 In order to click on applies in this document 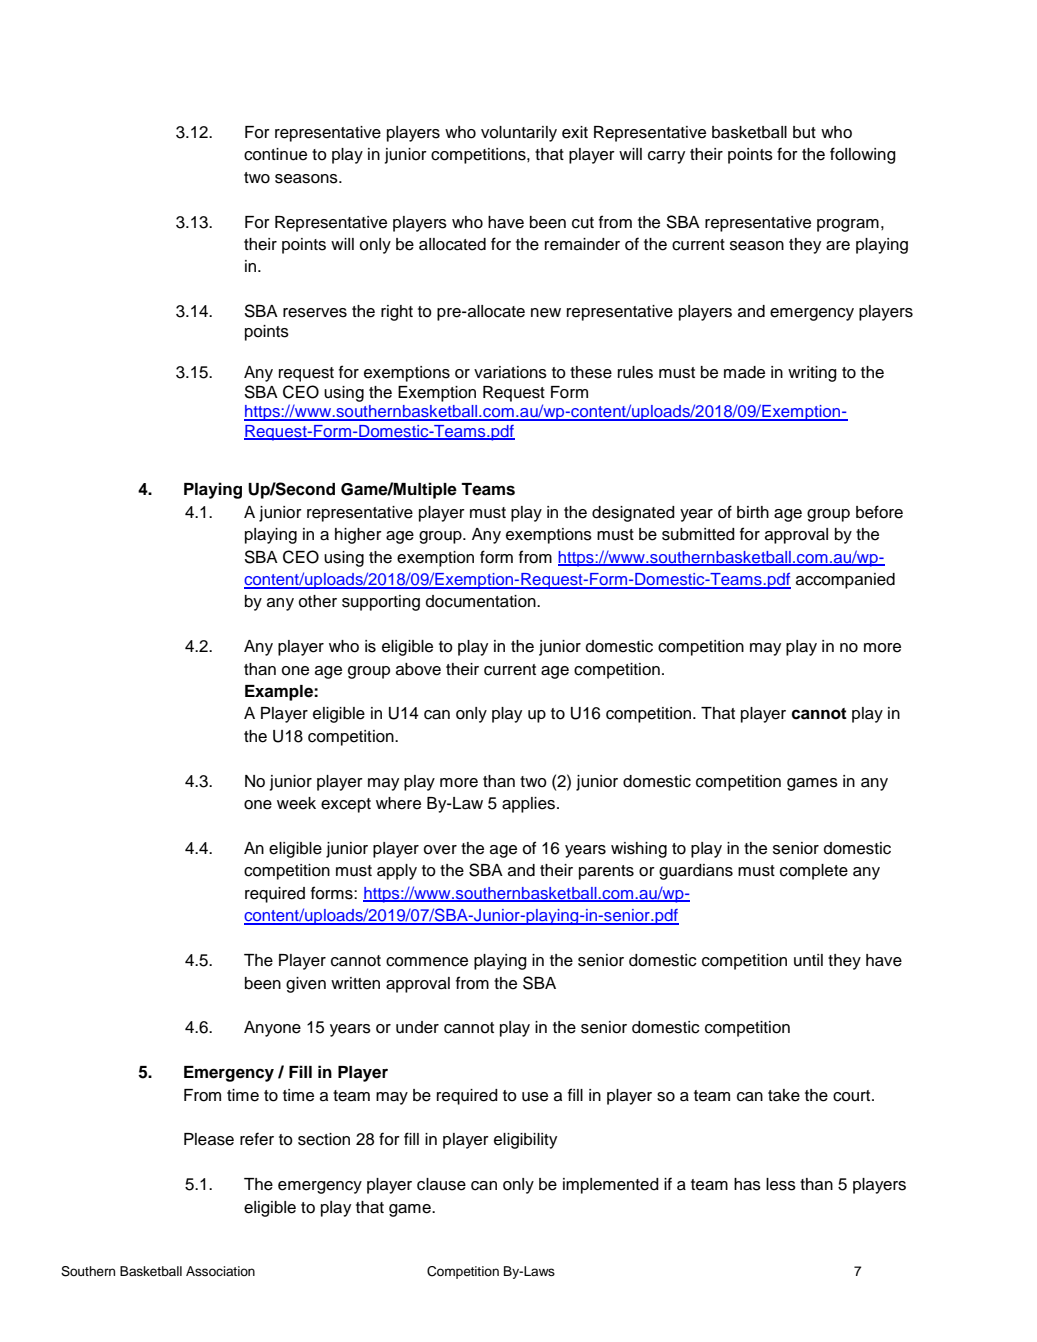, I will do `click(528, 805)`.
